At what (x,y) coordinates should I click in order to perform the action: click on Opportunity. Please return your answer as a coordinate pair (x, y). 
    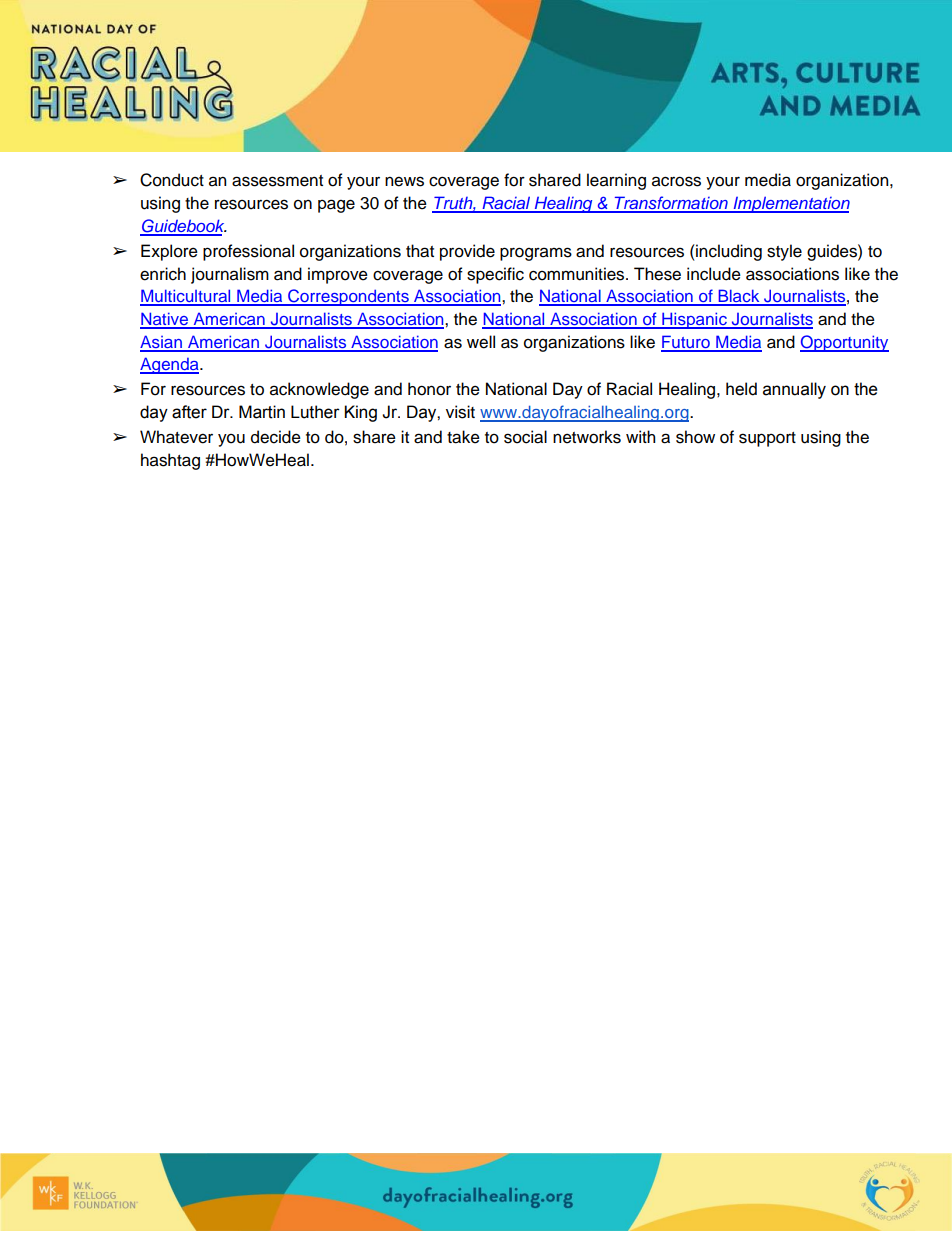
    Looking at the image, I should click on (844, 343).
